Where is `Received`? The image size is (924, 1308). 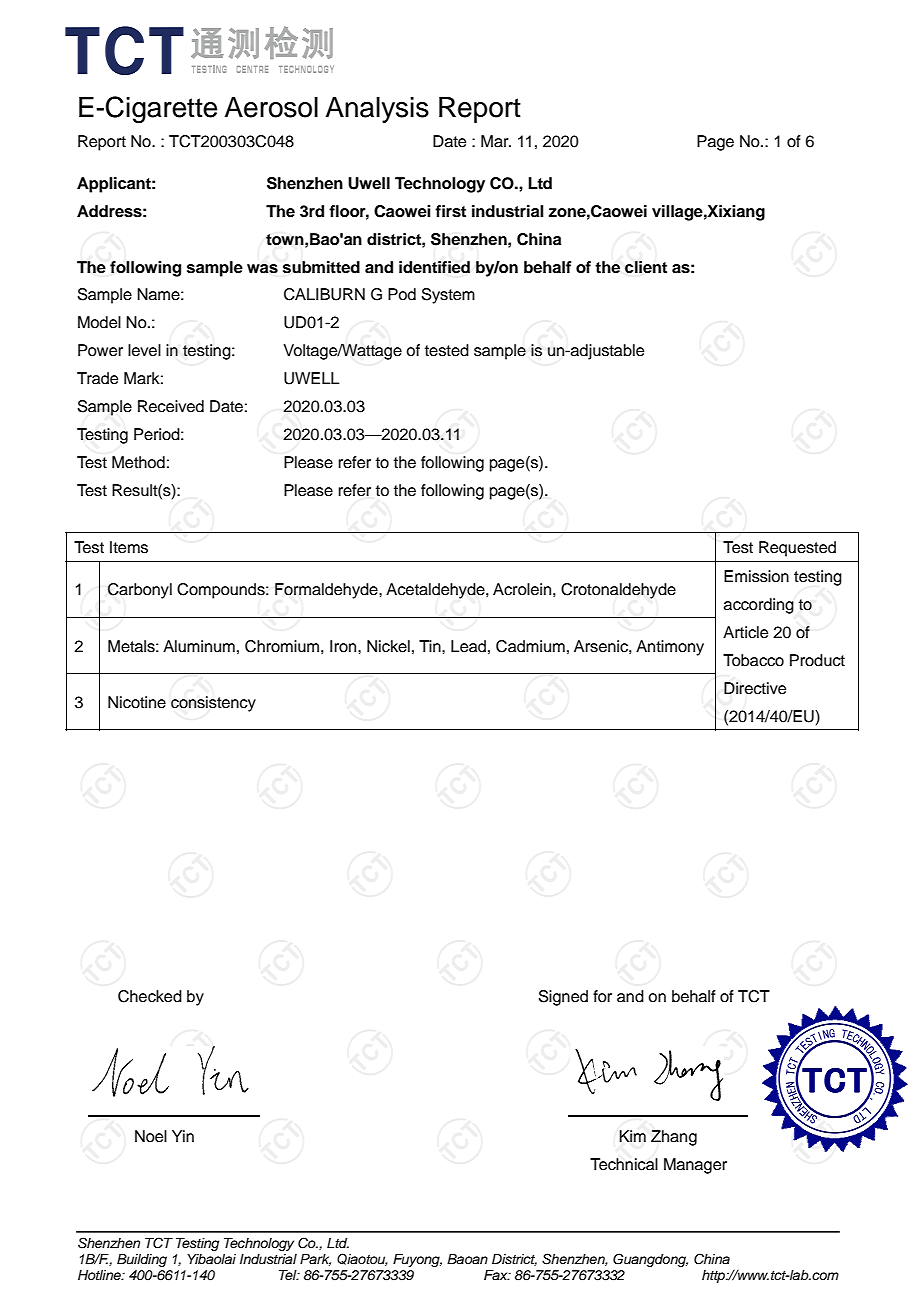 Received is located at coordinates (171, 406).
